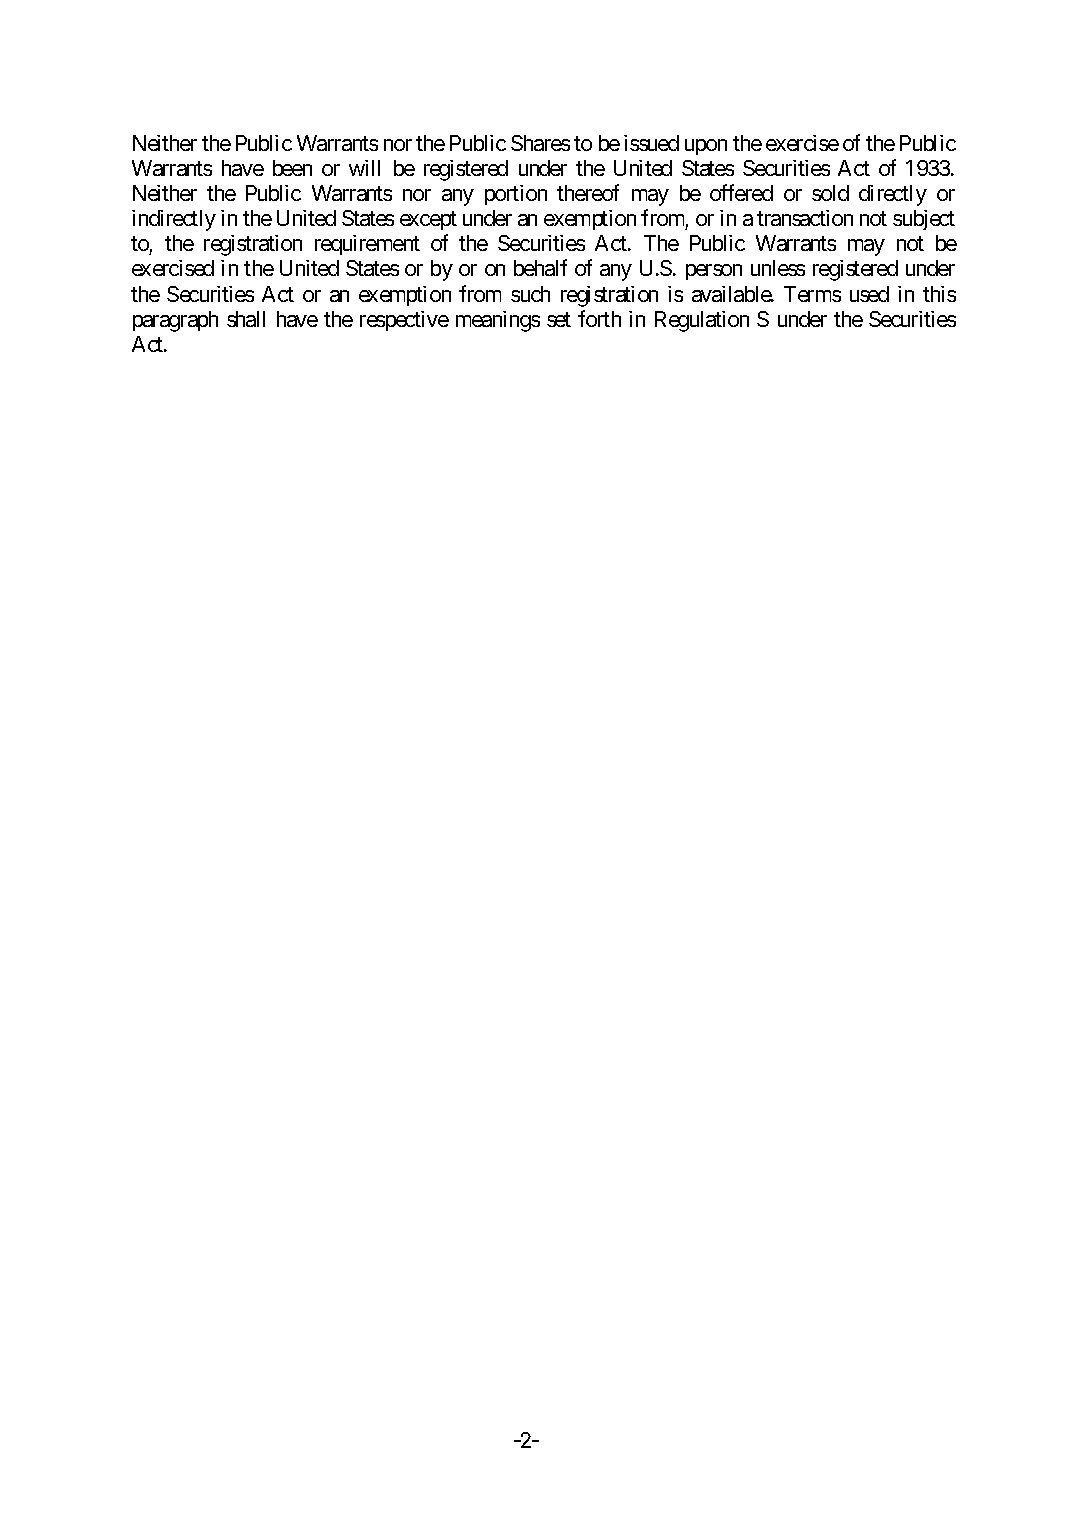 Image resolution: width=1086 pixels, height=1536 pixels. What do you see at coordinates (367, 245) in the page?
I see `requirement` at bounding box center [367, 245].
